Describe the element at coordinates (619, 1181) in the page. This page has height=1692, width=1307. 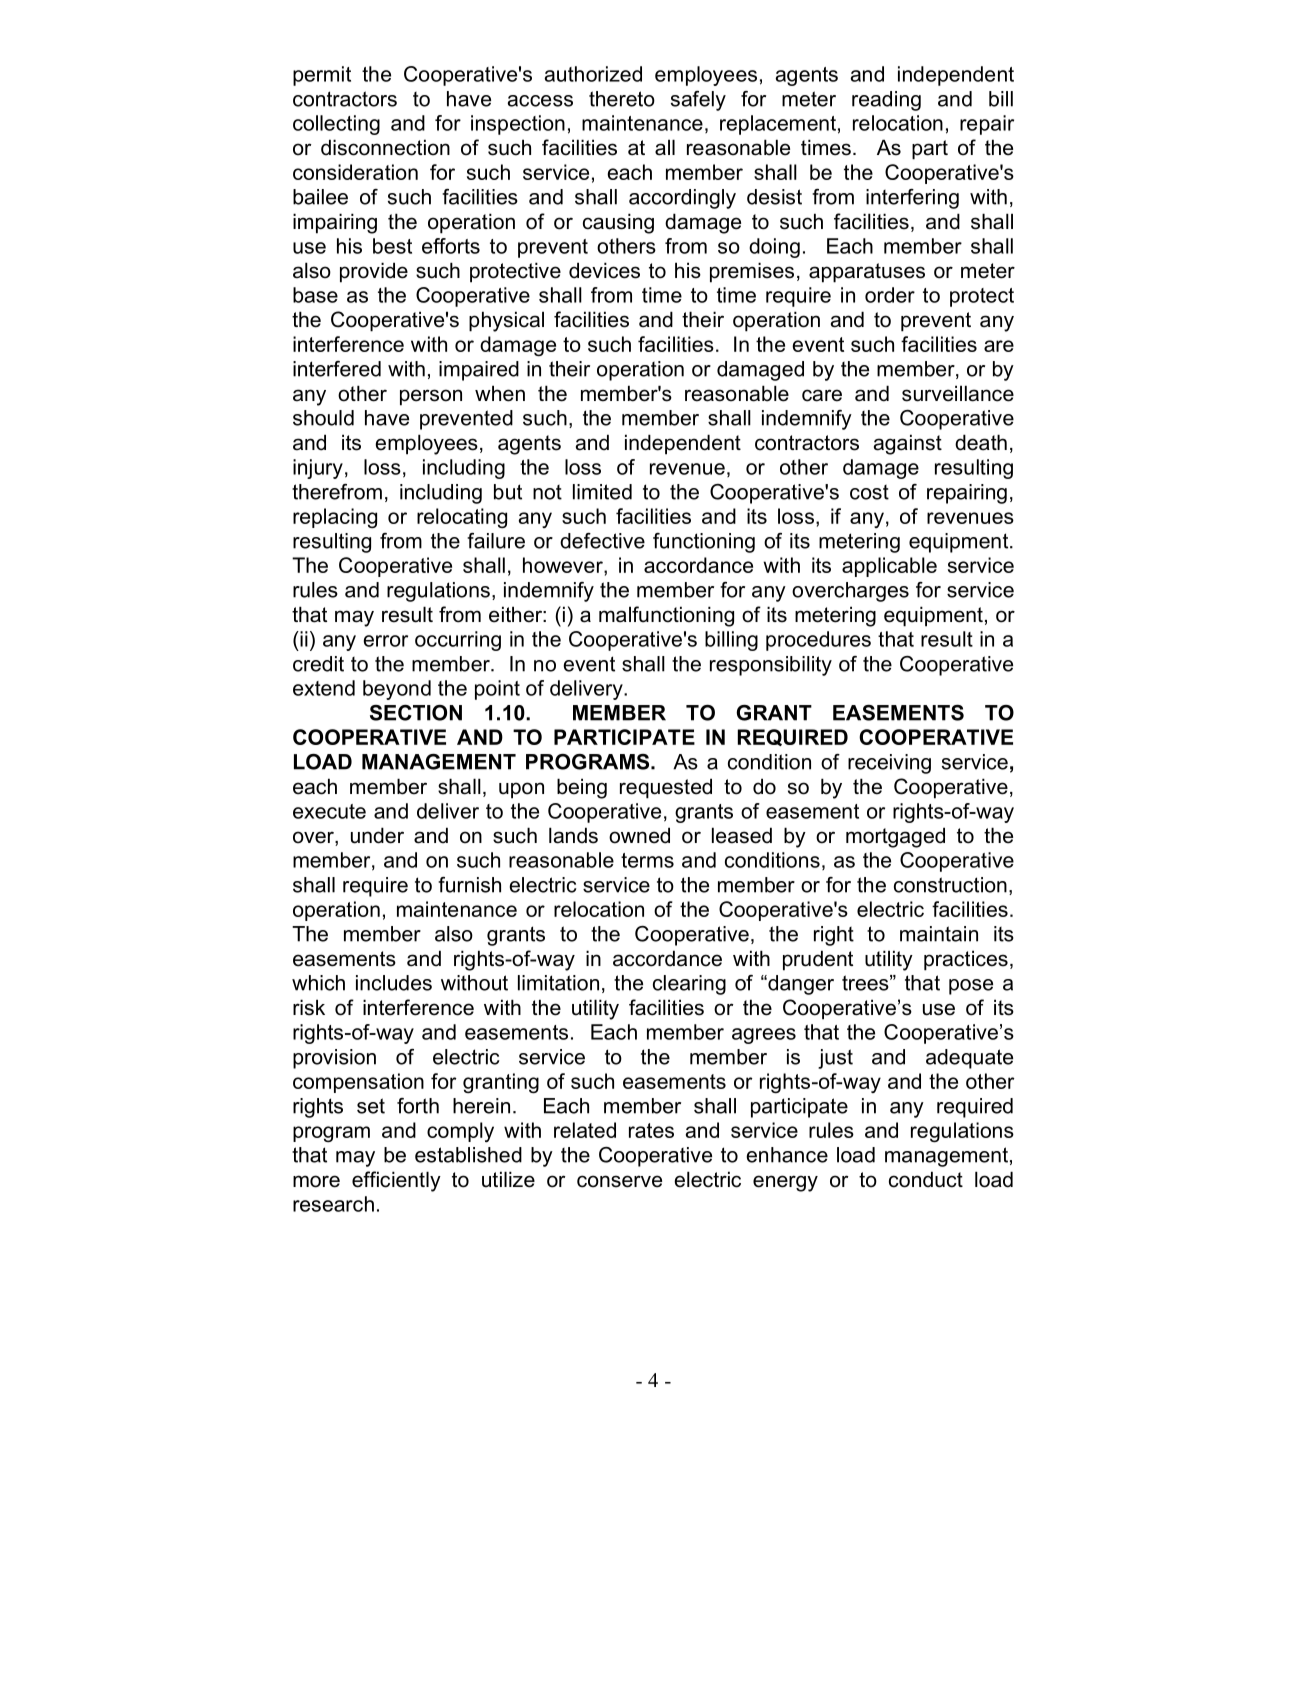
I see `conserve` at that location.
